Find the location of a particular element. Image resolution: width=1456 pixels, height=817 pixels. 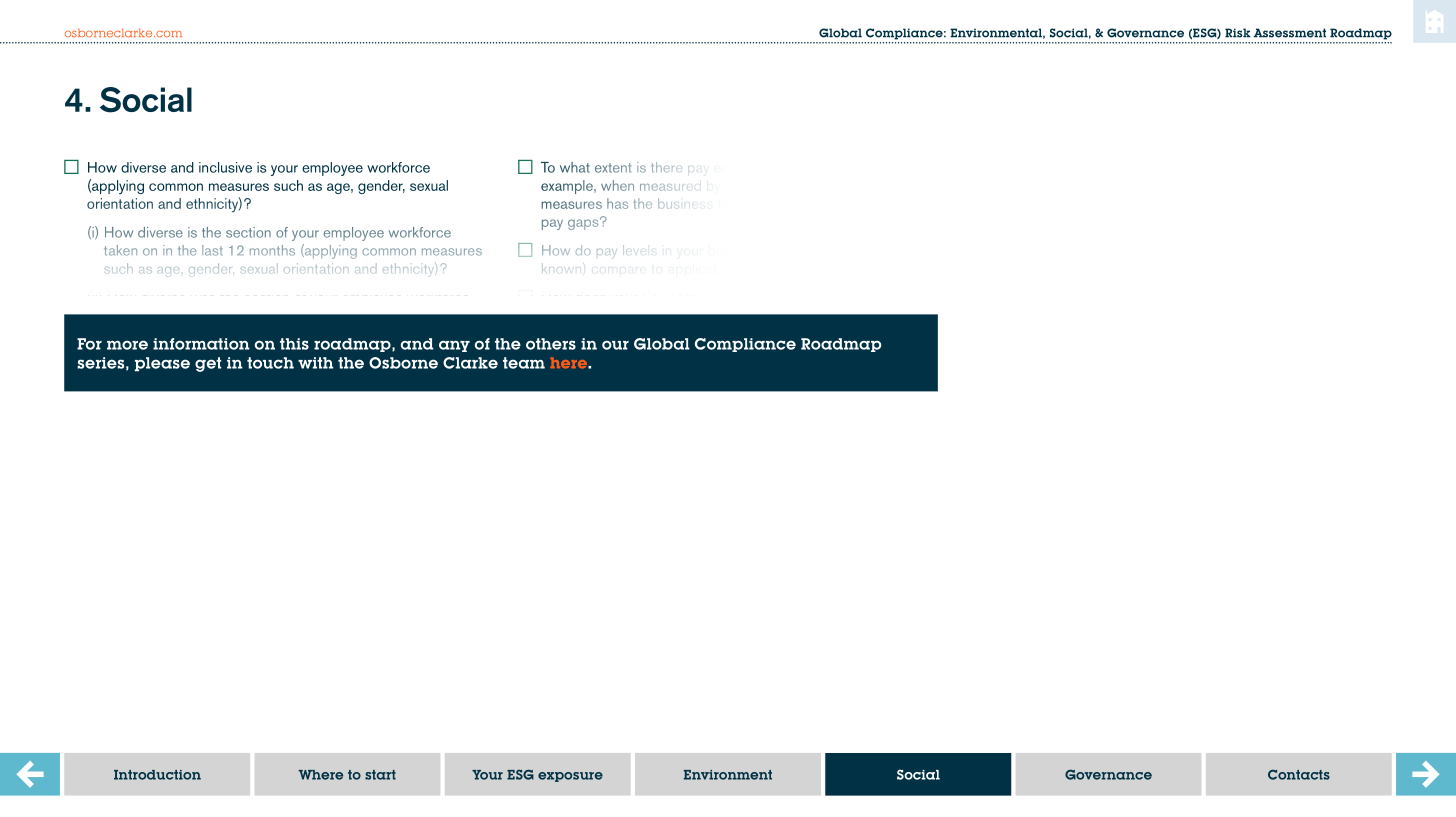

when is located at coordinates (617, 185).
